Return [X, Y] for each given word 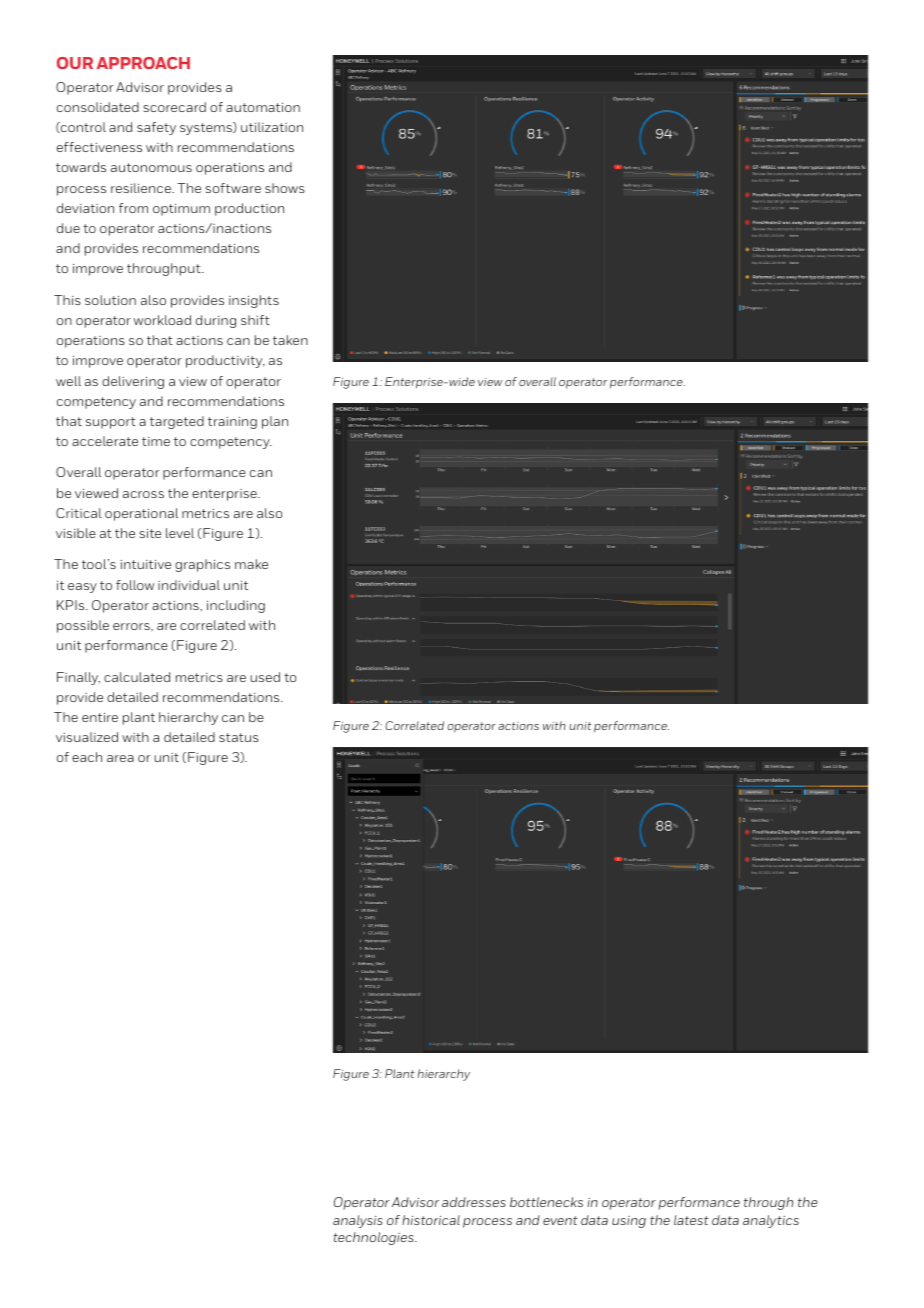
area [120, 758]
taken [290, 340]
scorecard [174, 107]
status [239, 737]
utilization [272, 127]
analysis [358, 1221]
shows [285, 188]
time [156, 441]
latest [691, 1220]
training [232, 423]
